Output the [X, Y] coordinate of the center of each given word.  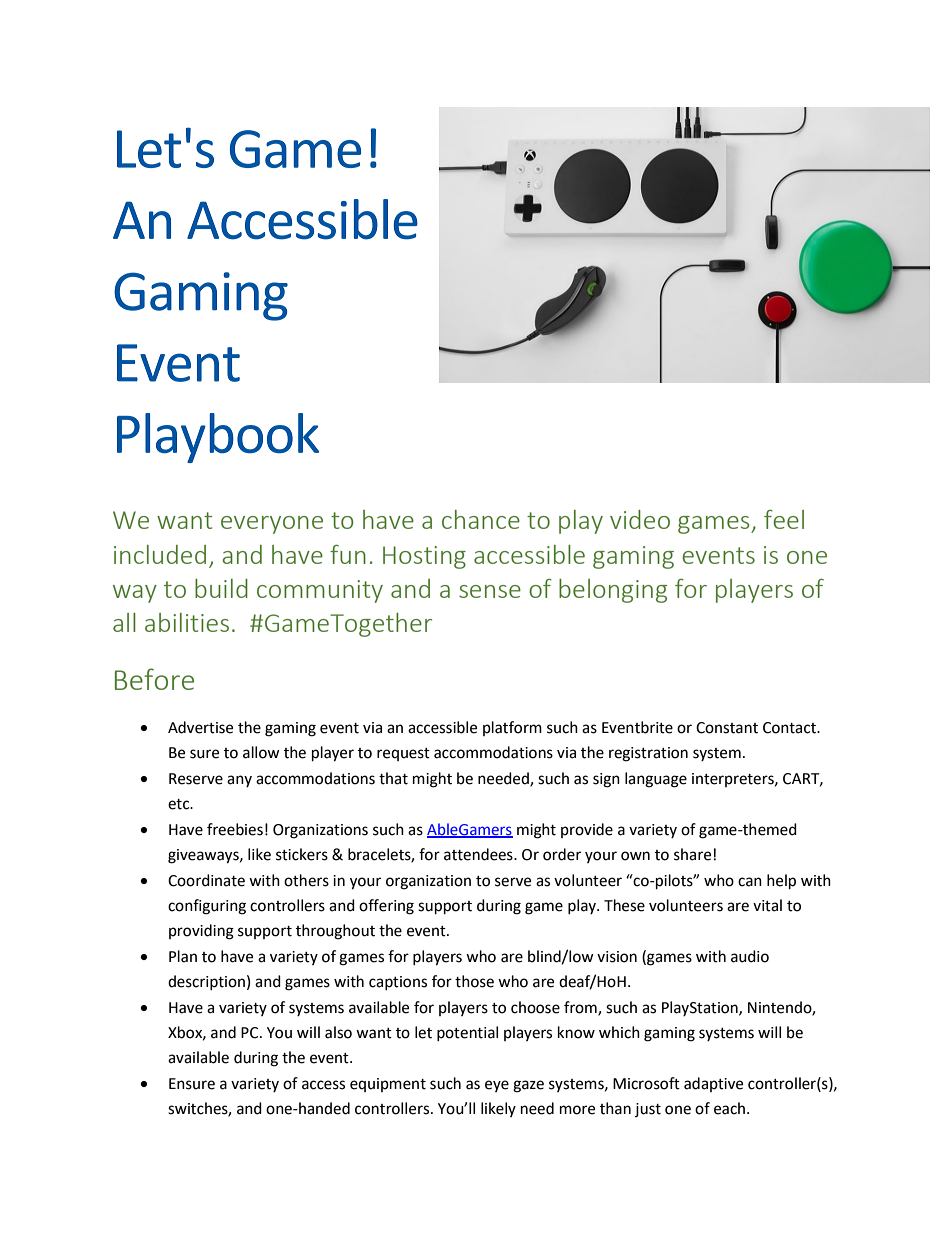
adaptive [713, 1084]
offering [386, 907]
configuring [207, 907]
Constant [727, 728]
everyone [272, 525]
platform [512, 728]
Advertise [200, 727]
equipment [388, 1085]
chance [481, 519]
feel [784, 519]
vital [767, 905]
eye [497, 1086]
